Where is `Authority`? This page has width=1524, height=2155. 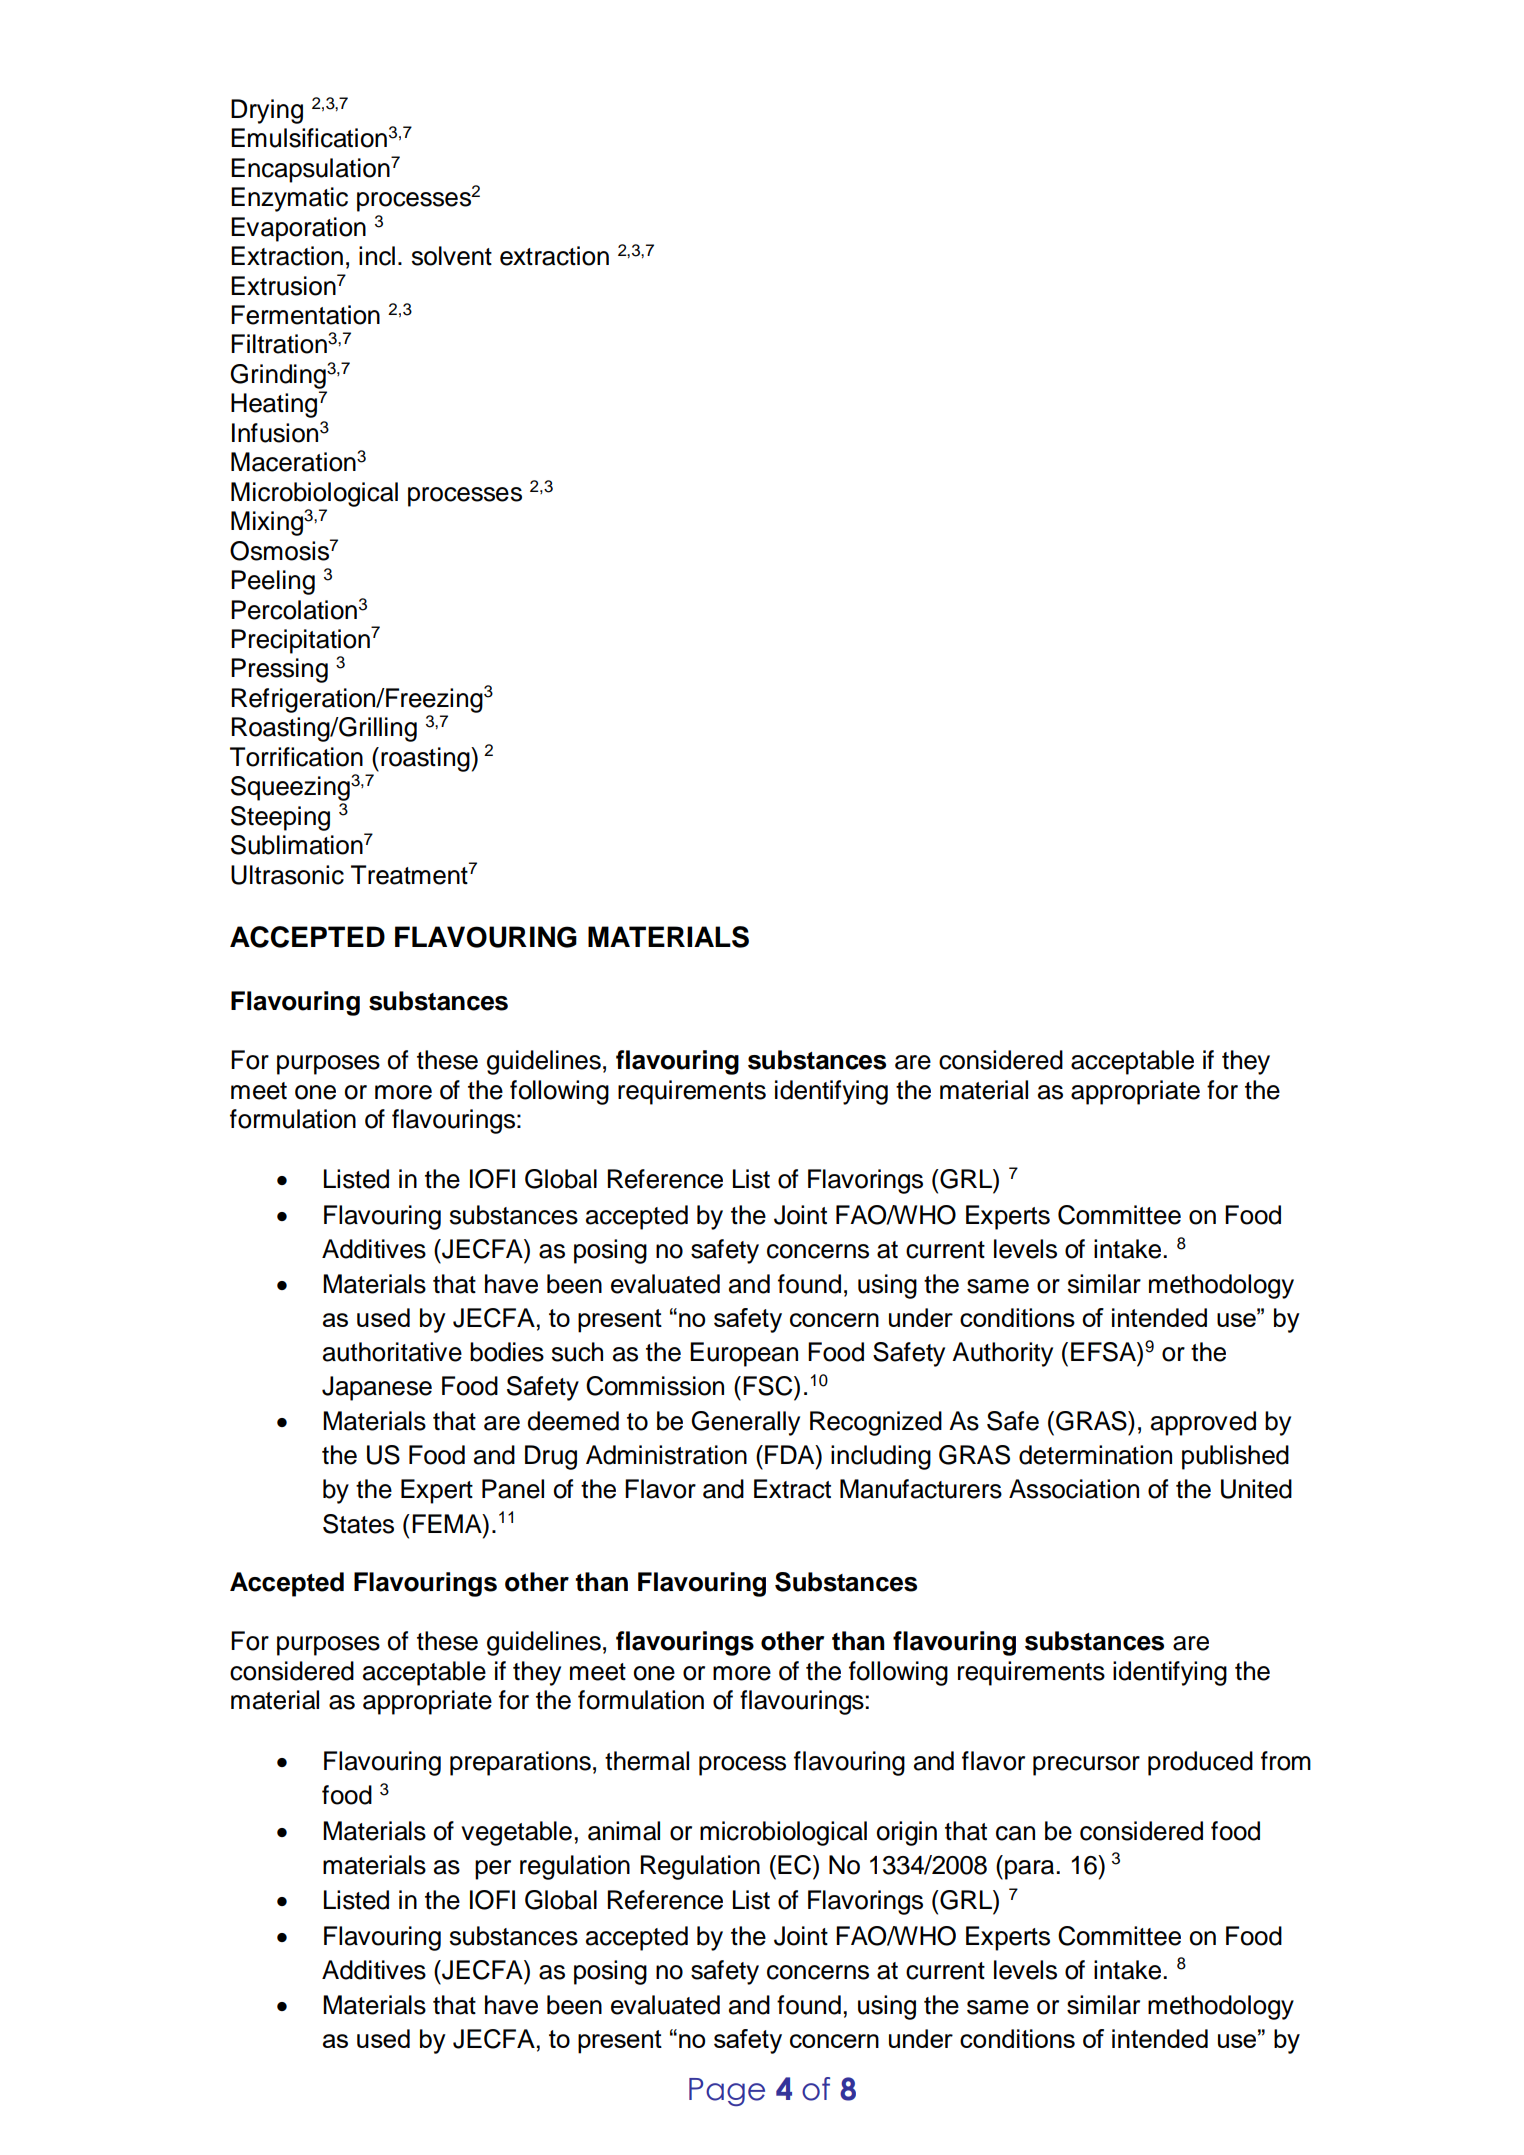 Authority is located at coordinates (1002, 1354).
